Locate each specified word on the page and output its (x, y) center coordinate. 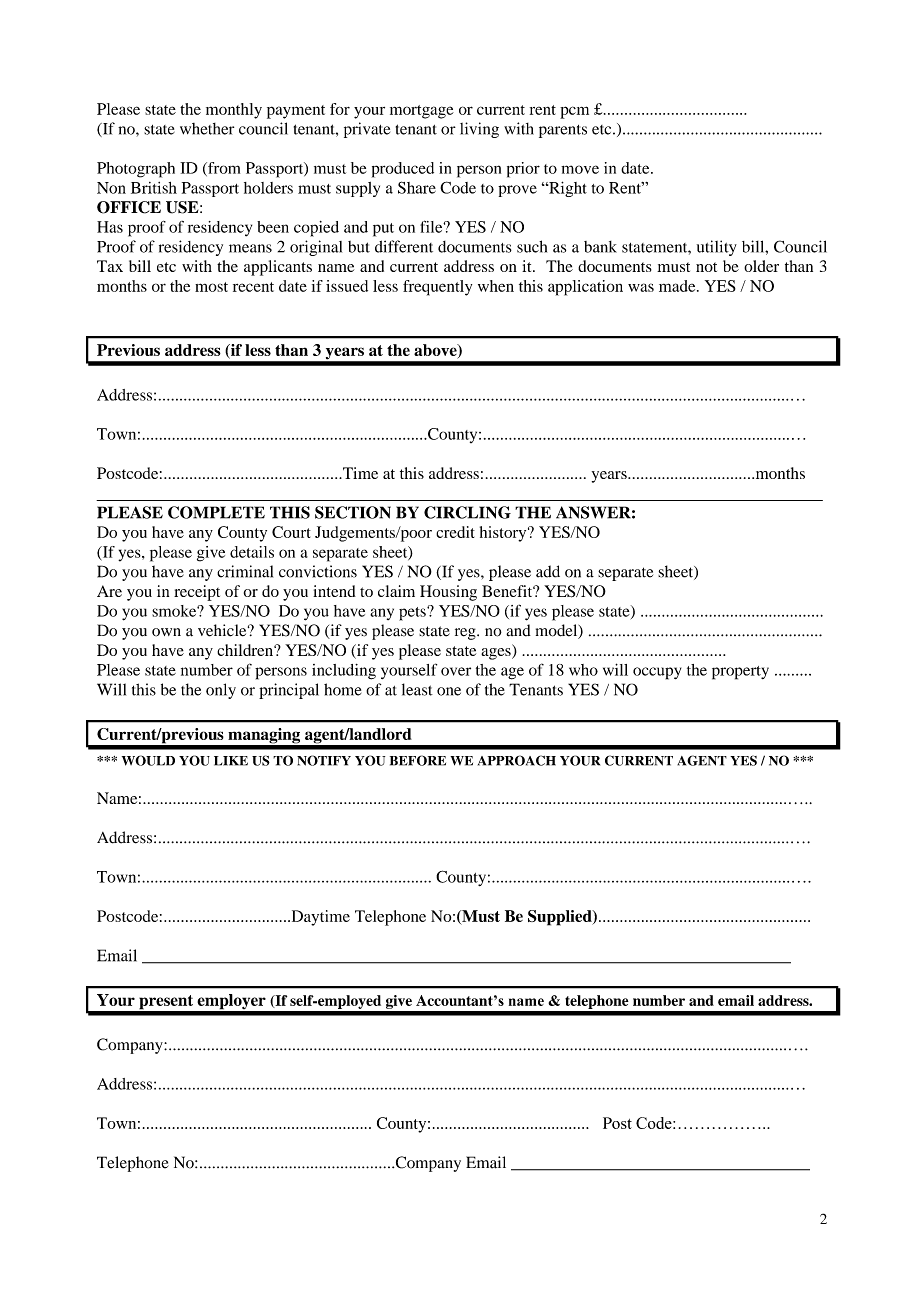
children (246, 650)
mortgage (422, 112)
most (211, 287)
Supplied (561, 918)
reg (466, 634)
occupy (657, 673)
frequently (437, 288)
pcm (574, 112)
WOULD (148, 760)
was (641, 287)
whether (207, 129)
